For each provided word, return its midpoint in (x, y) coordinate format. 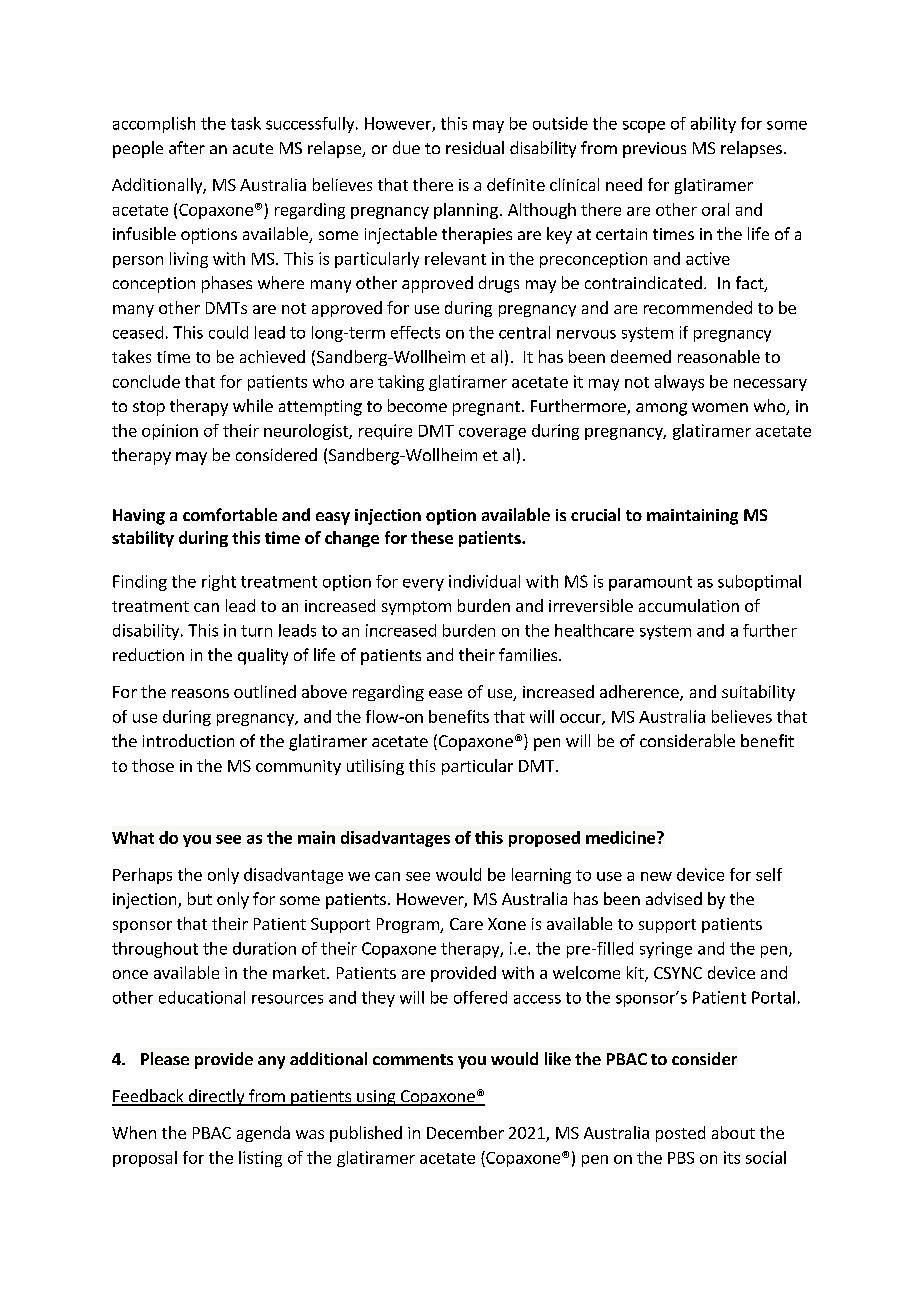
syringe (666, 950)
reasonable (719, 356)
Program (409, 925)
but (200, 898)
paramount (650, 583)
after (187, 147)
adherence (640, 693)
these (432, 537)
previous (654, 150)
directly (216, 1097)
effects (415, 332)
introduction (188, 740)
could (228, 332)
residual (475, 147)
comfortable (230, 514)
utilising (375, 767)
